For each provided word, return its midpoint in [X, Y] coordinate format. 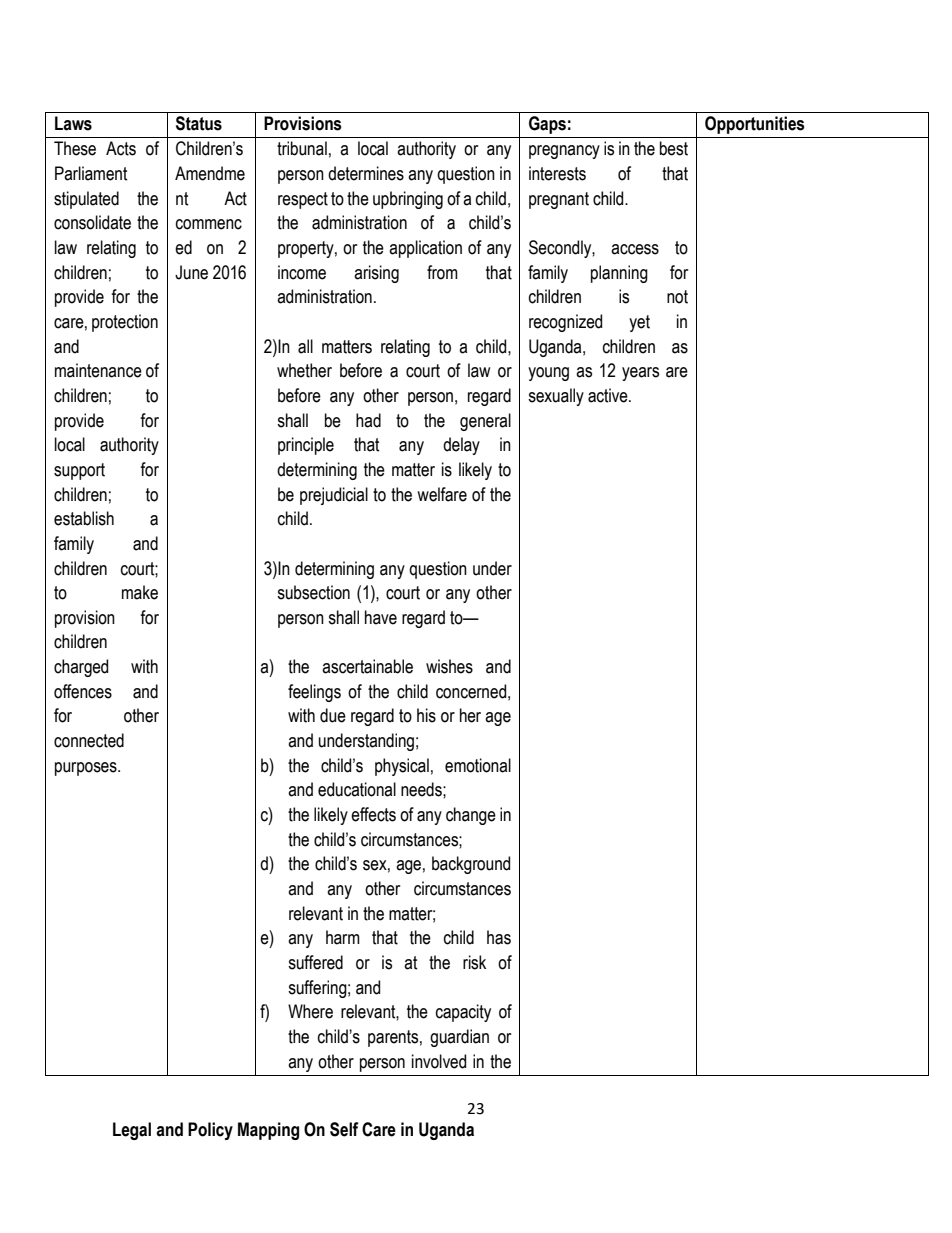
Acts [121, 148]
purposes [87, 769]
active [609, 395]
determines [366, 173]
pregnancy [564, 152]
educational [357, 789]
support [79, 471]
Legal [132, 1131]
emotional [478, 765]
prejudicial [334, 496]
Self [344, 1129]
